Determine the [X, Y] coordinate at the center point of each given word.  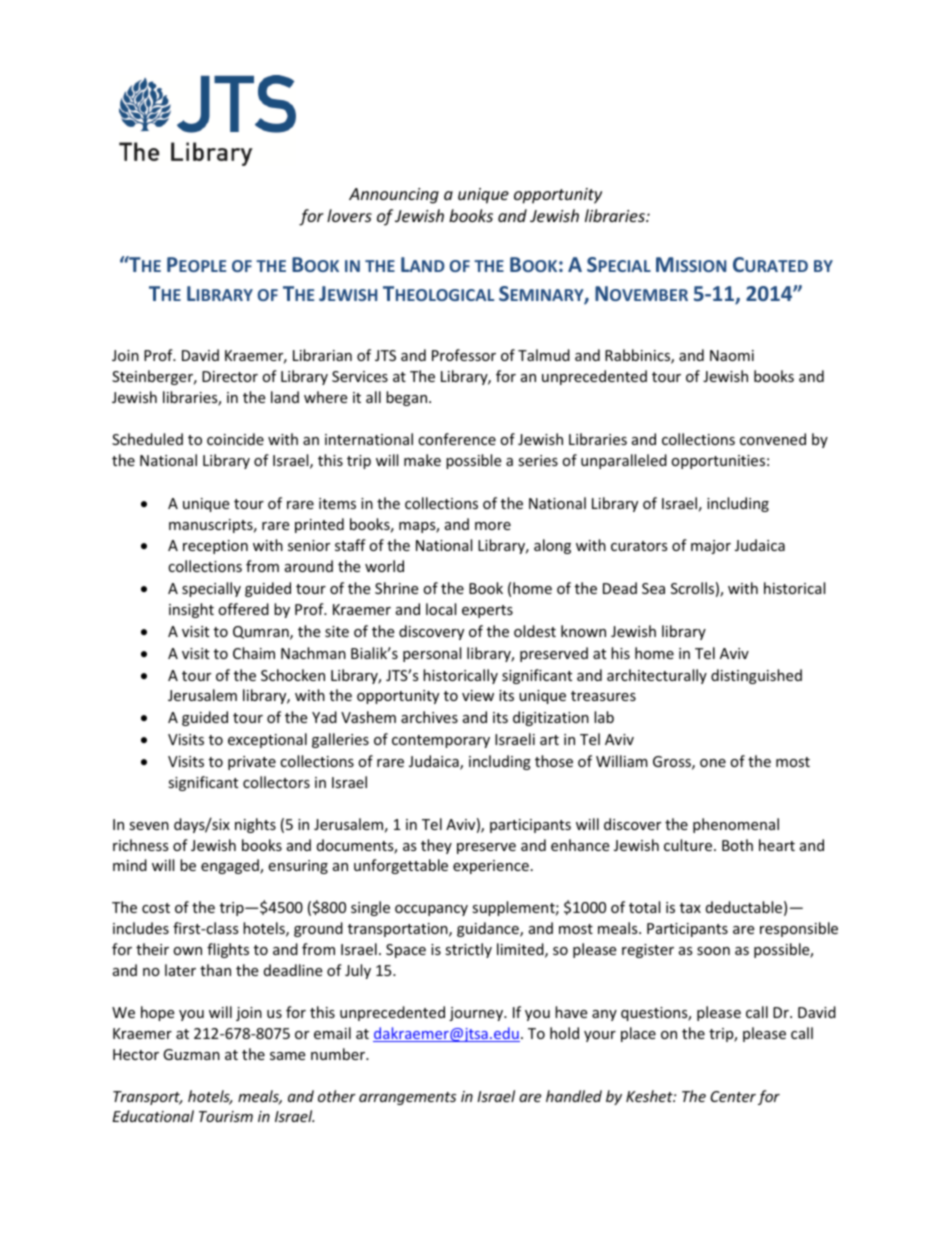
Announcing [394, 196]
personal [432, 654]
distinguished [756, 676]
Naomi [732, 355]
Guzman [191, 1054]
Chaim [254, 653]
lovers [349, 215]
